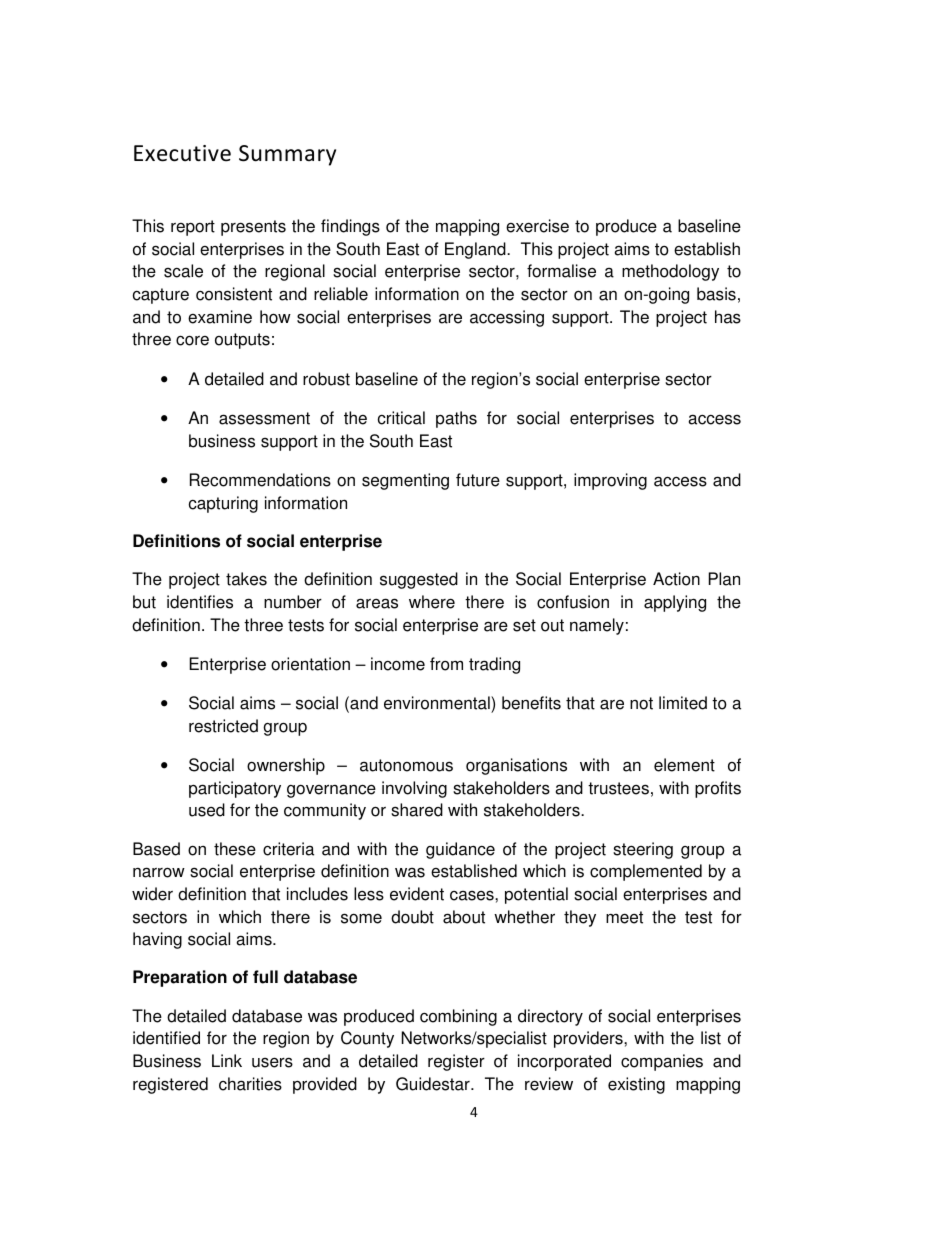 This screenshot has height=1233, width=952. I want to click on companies, so click(662, 1062).
